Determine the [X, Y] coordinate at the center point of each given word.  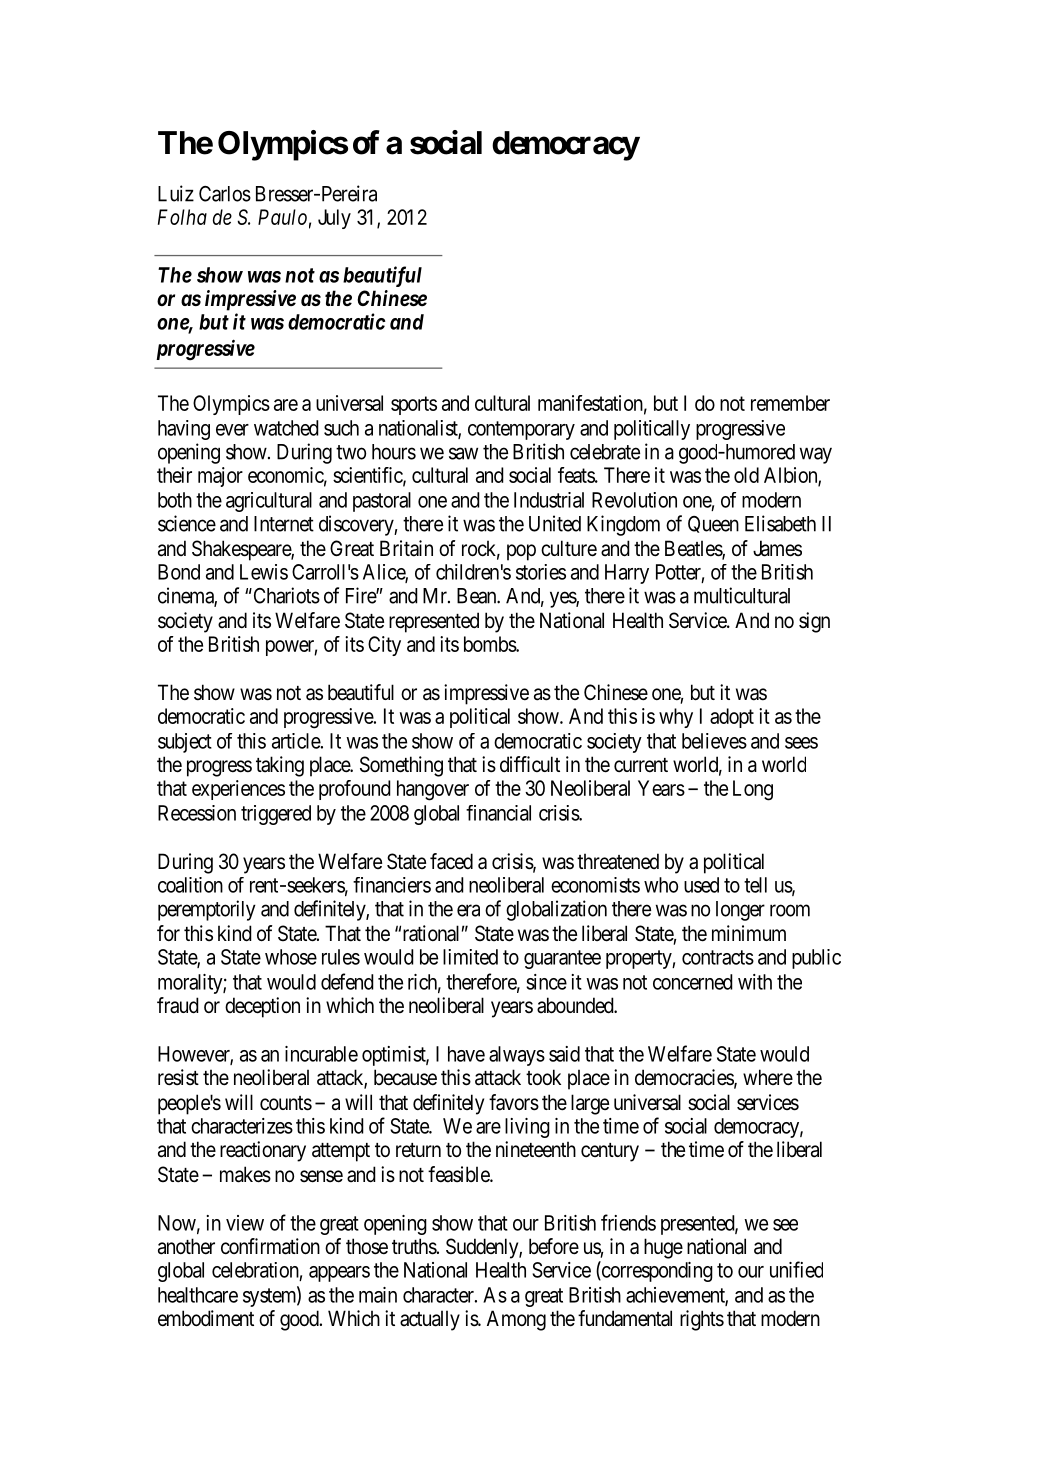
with [755, 982]
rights [702, 1320]
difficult [530, 764]
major [220, 477]
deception [262, 1007]
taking [280, 766]
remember [790, 403]
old [746, 475]
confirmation [270, 1246]
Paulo [282, 217]
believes [714, 741]
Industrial [549, 500]
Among [516, 1320]
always [517, 1056]
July [334, 219]
